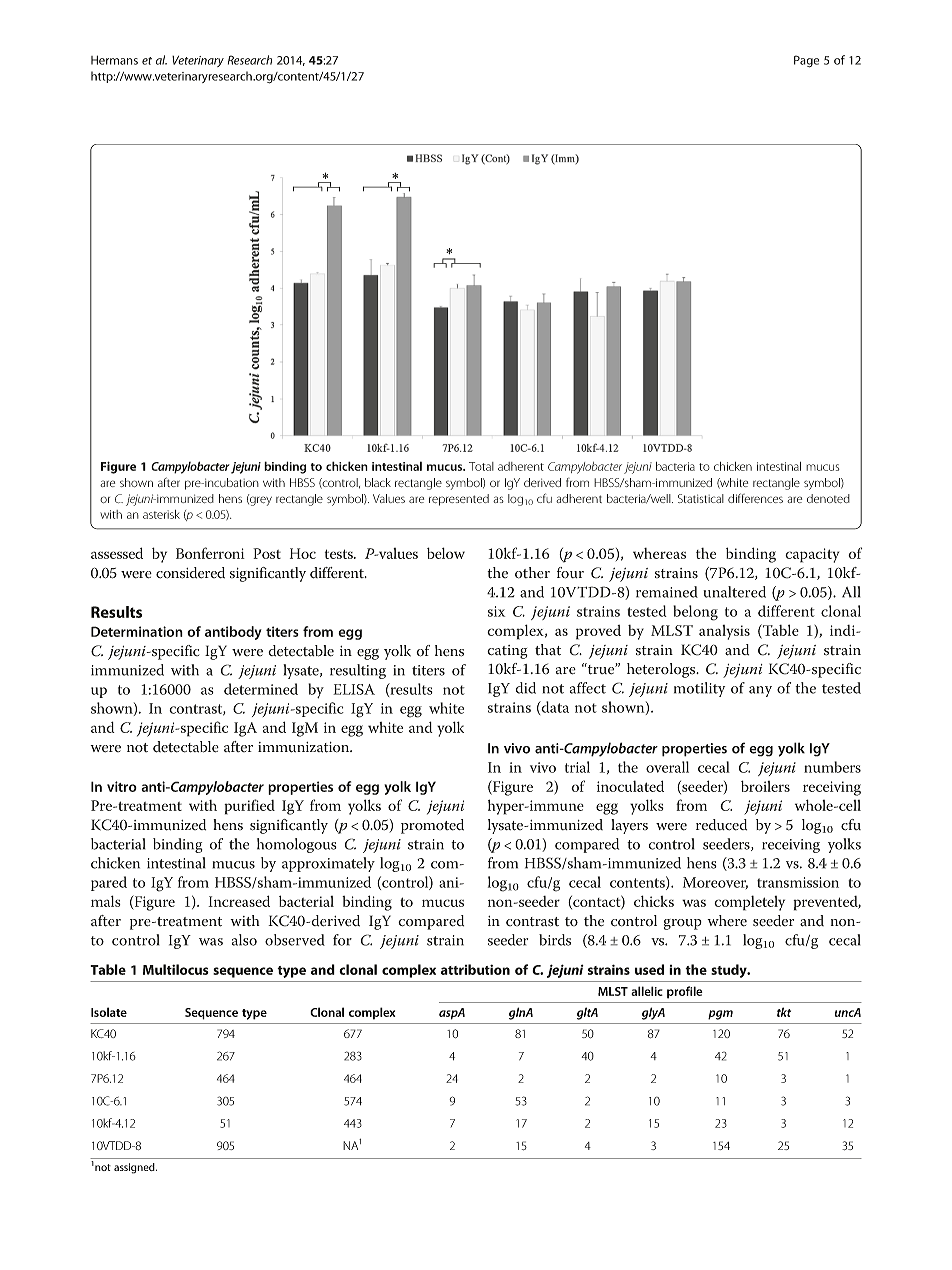  I want to click on considered, so click(190, 573).
